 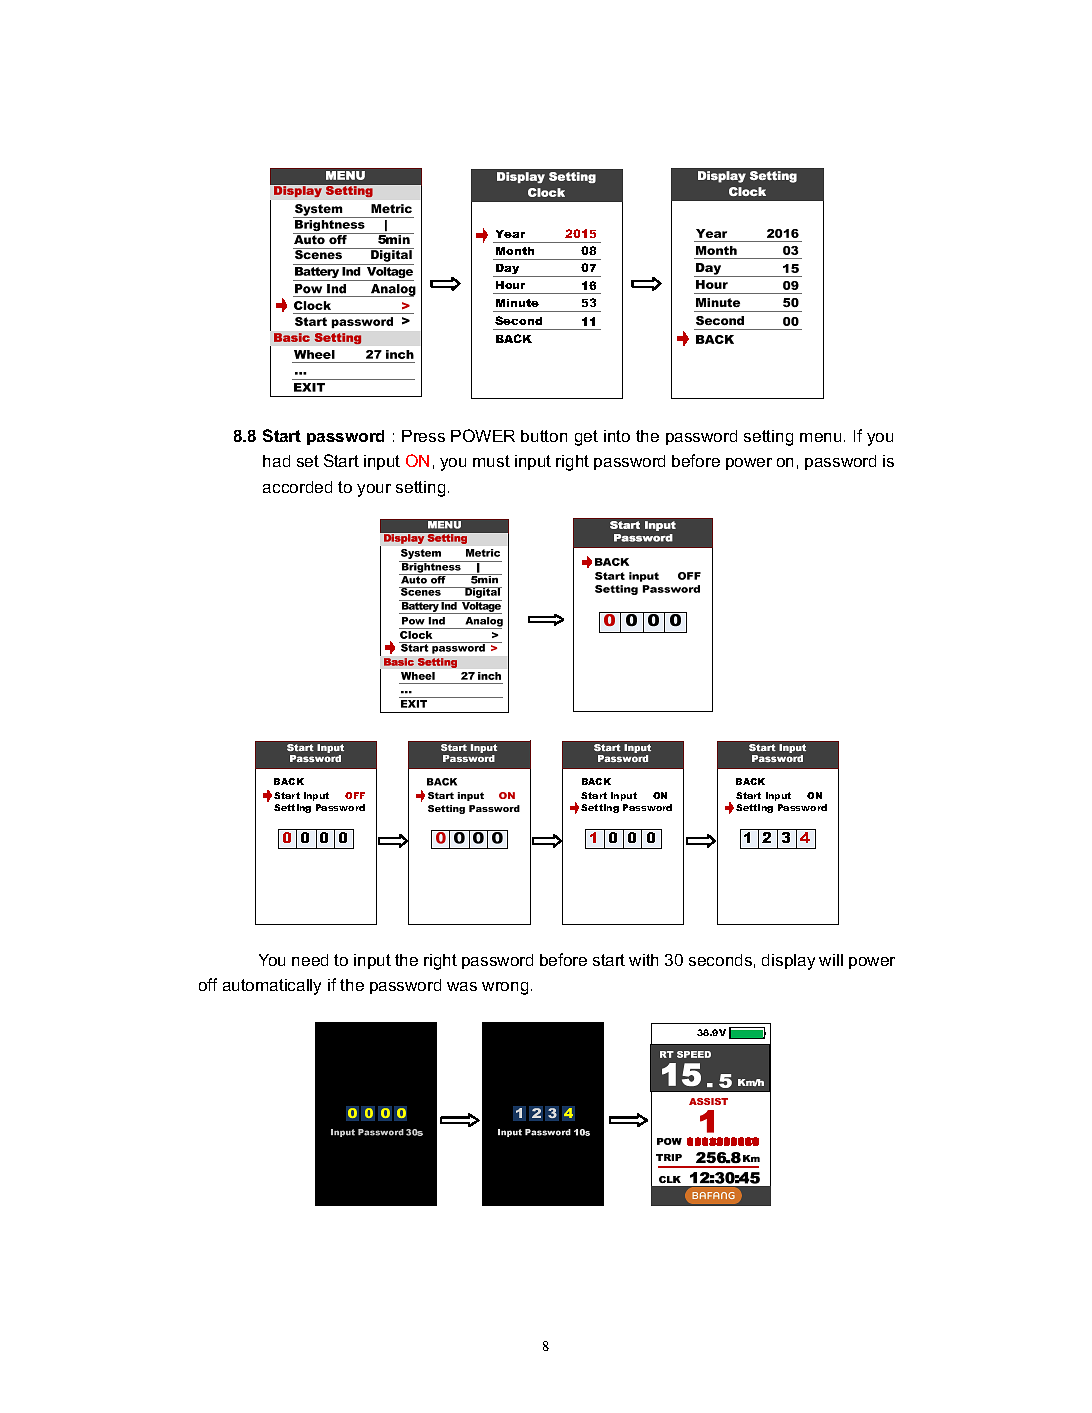 I want to click on automatically, so click(x=272, y=987).
